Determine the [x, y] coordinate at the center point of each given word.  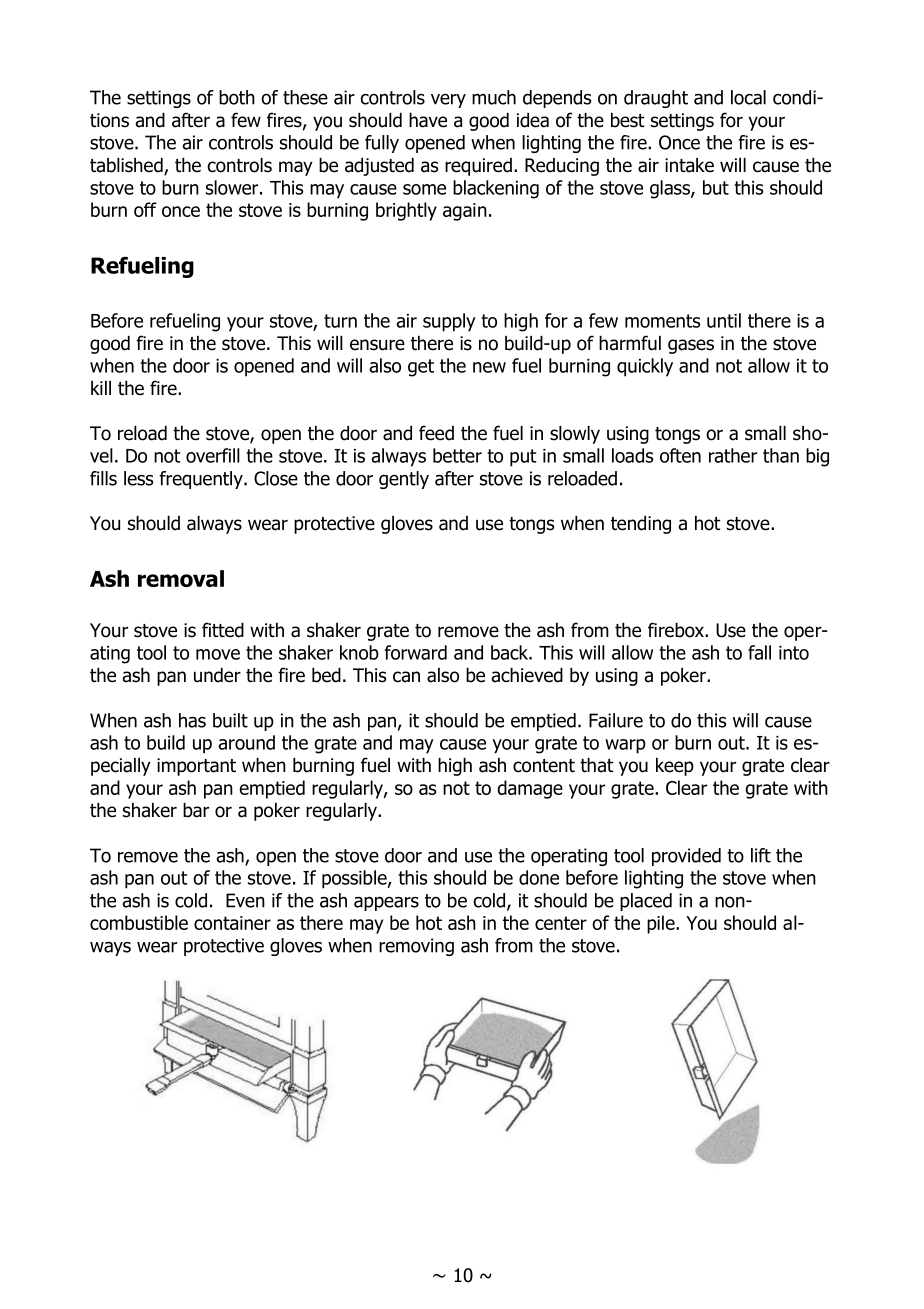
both [237, 97]
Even [245, 900]
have [428, 120]
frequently [202, 480]
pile [662, 924]
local [748, 97]
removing [416, 947]
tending [641, 525]
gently [404, 480]
